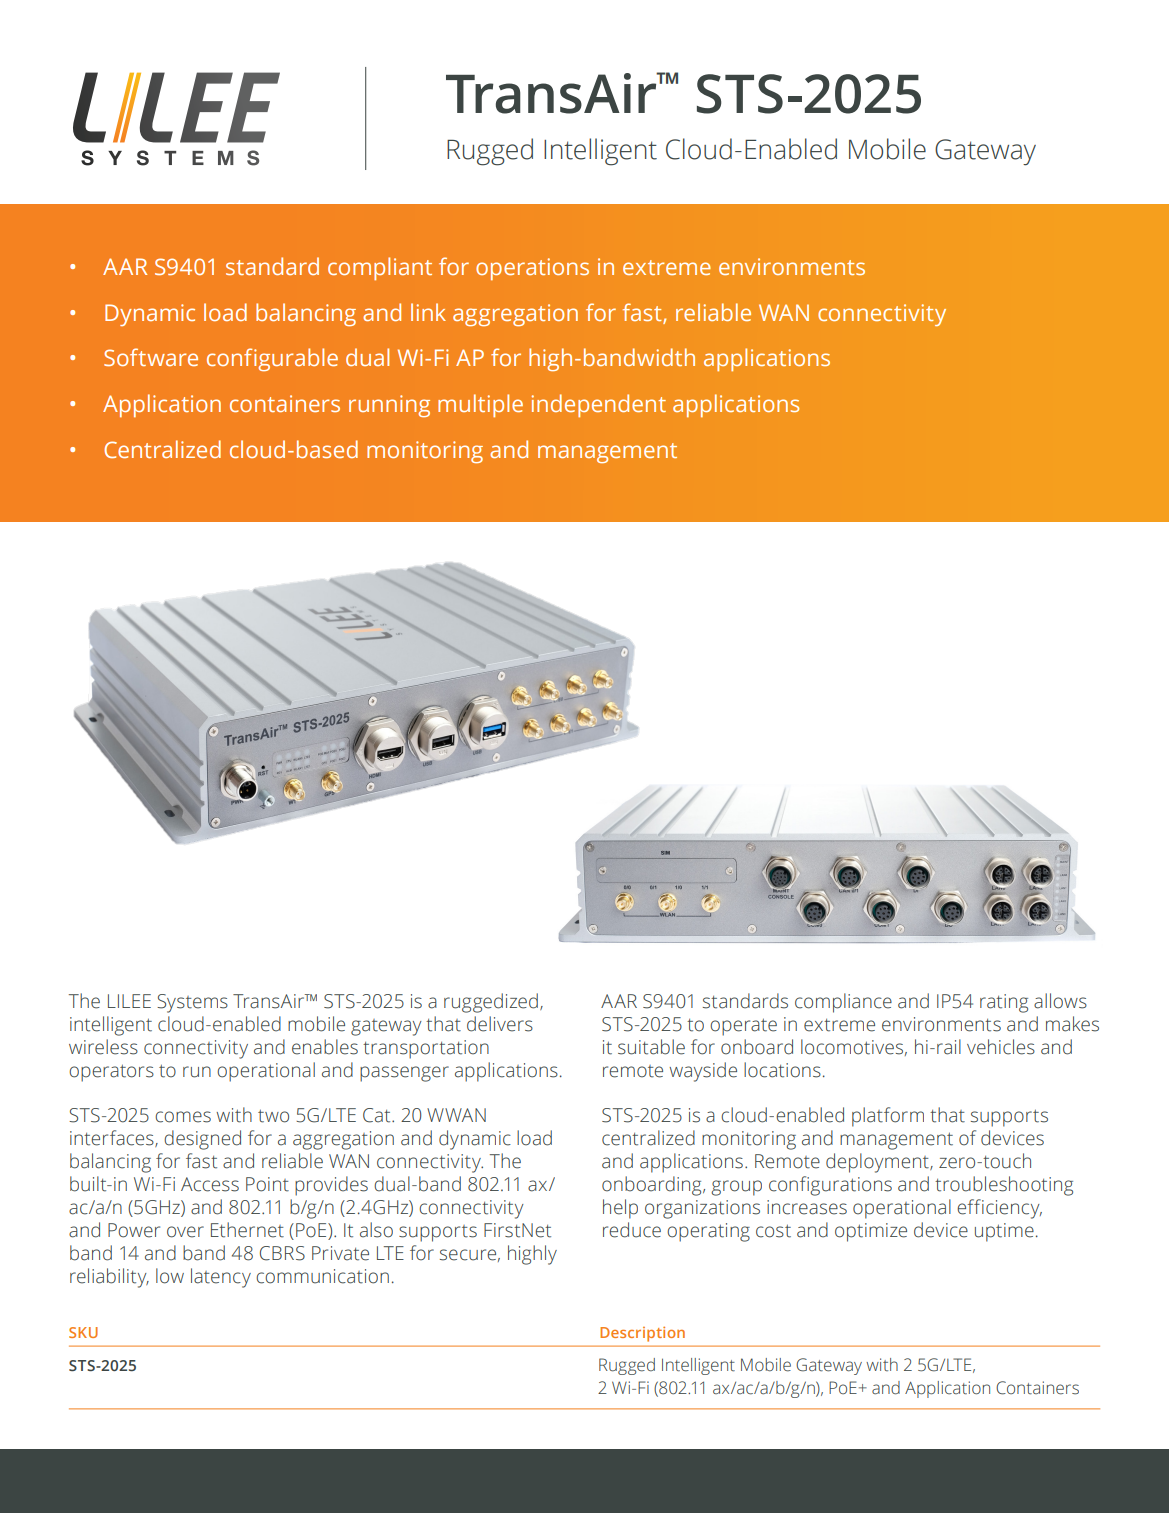 The height and width of the screenshot is (1513, 1169). I want to click on Software, so click(151, 357).
